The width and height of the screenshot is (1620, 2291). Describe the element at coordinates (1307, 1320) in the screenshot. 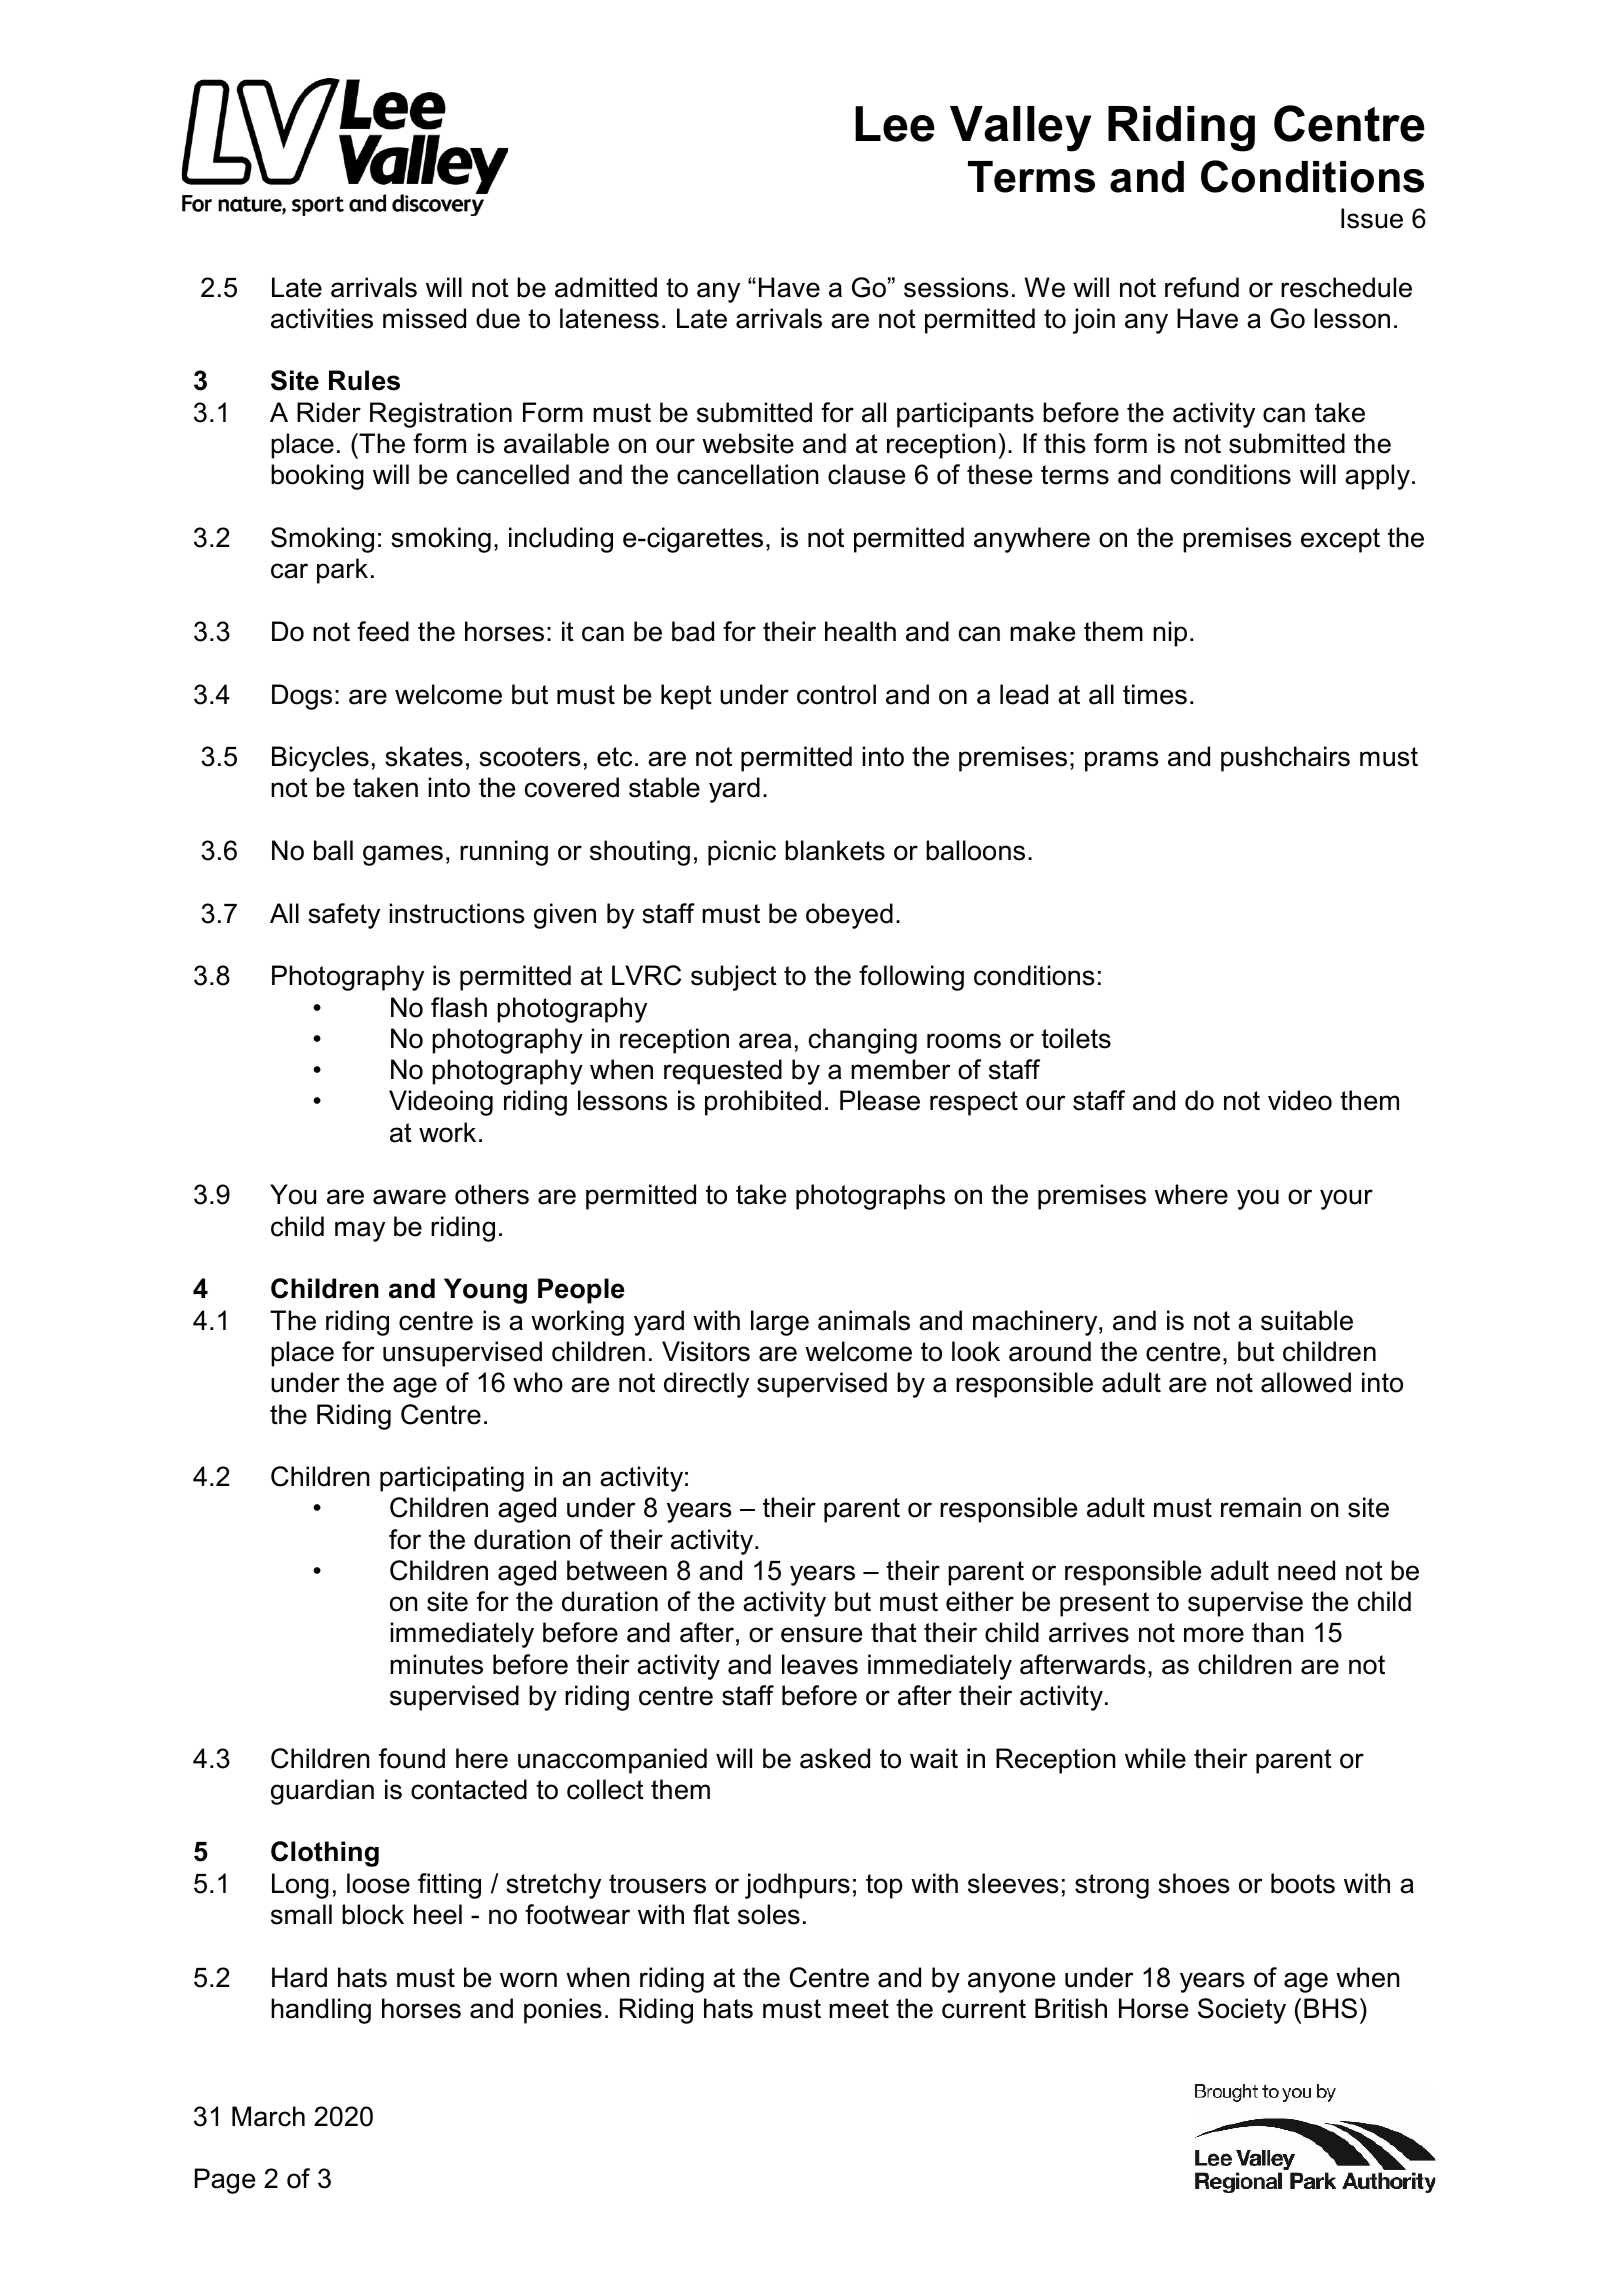

I see `suitable` at that location.
